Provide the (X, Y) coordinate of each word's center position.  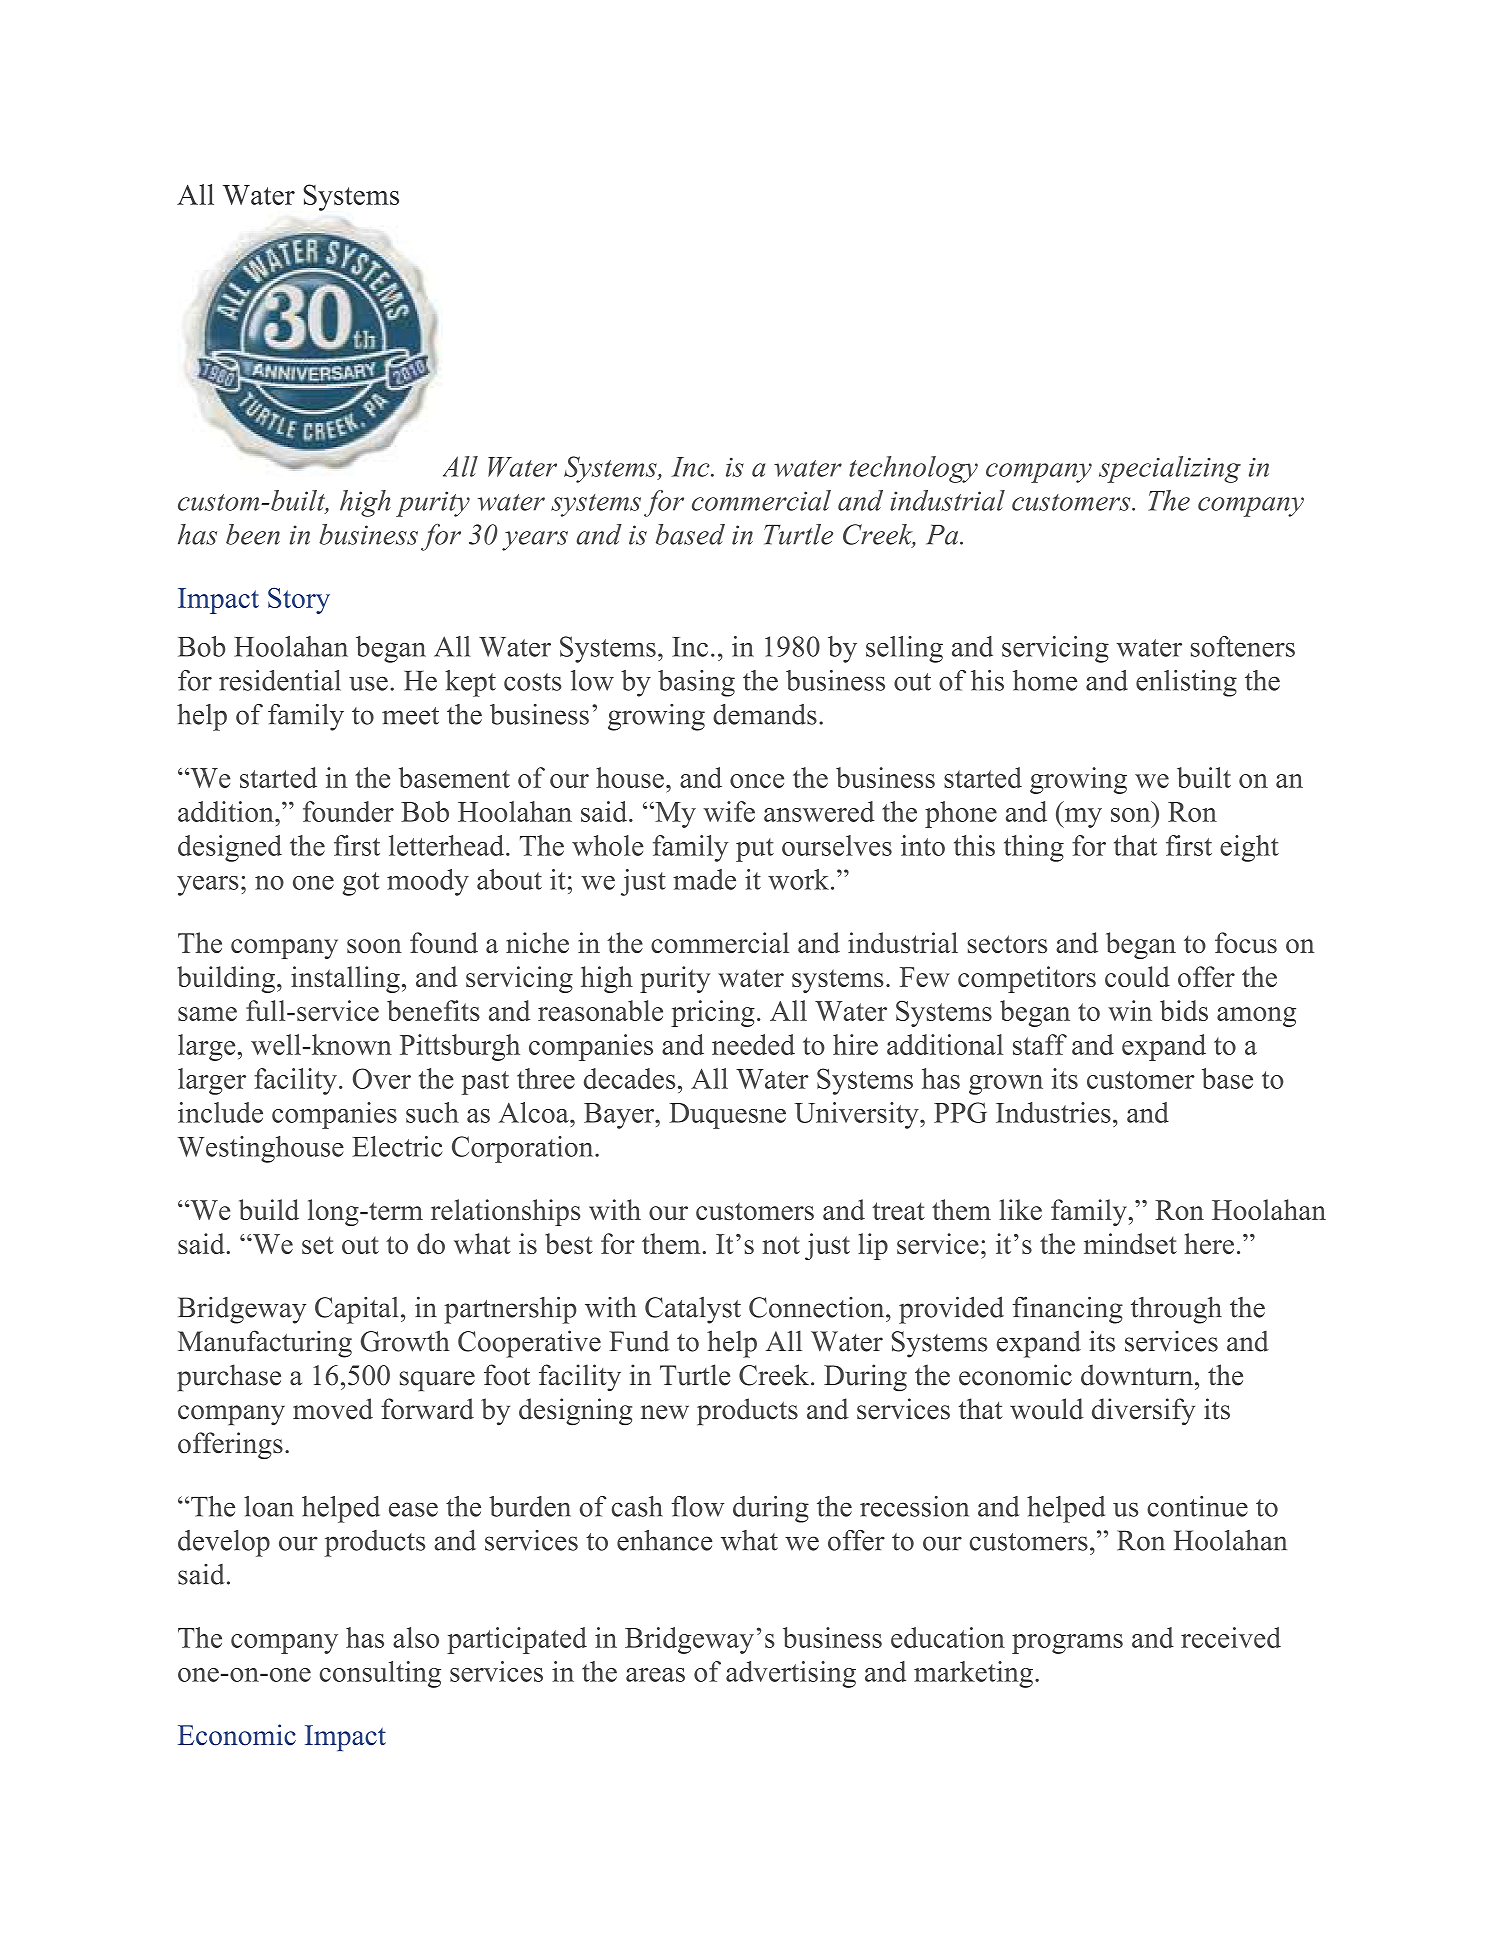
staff (1040, 1044)
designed (230, 848)
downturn (1138, 1375)
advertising (791, 1674)
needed (753, 1044)
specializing (1170, 469)
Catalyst (693, 1310)
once (757, 781)
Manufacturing (265, 1344)
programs (1067, 1644)
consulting (380, 1674)
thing (1034, 848)
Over (382, 1078)
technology (913, 469)
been (253, 534)
